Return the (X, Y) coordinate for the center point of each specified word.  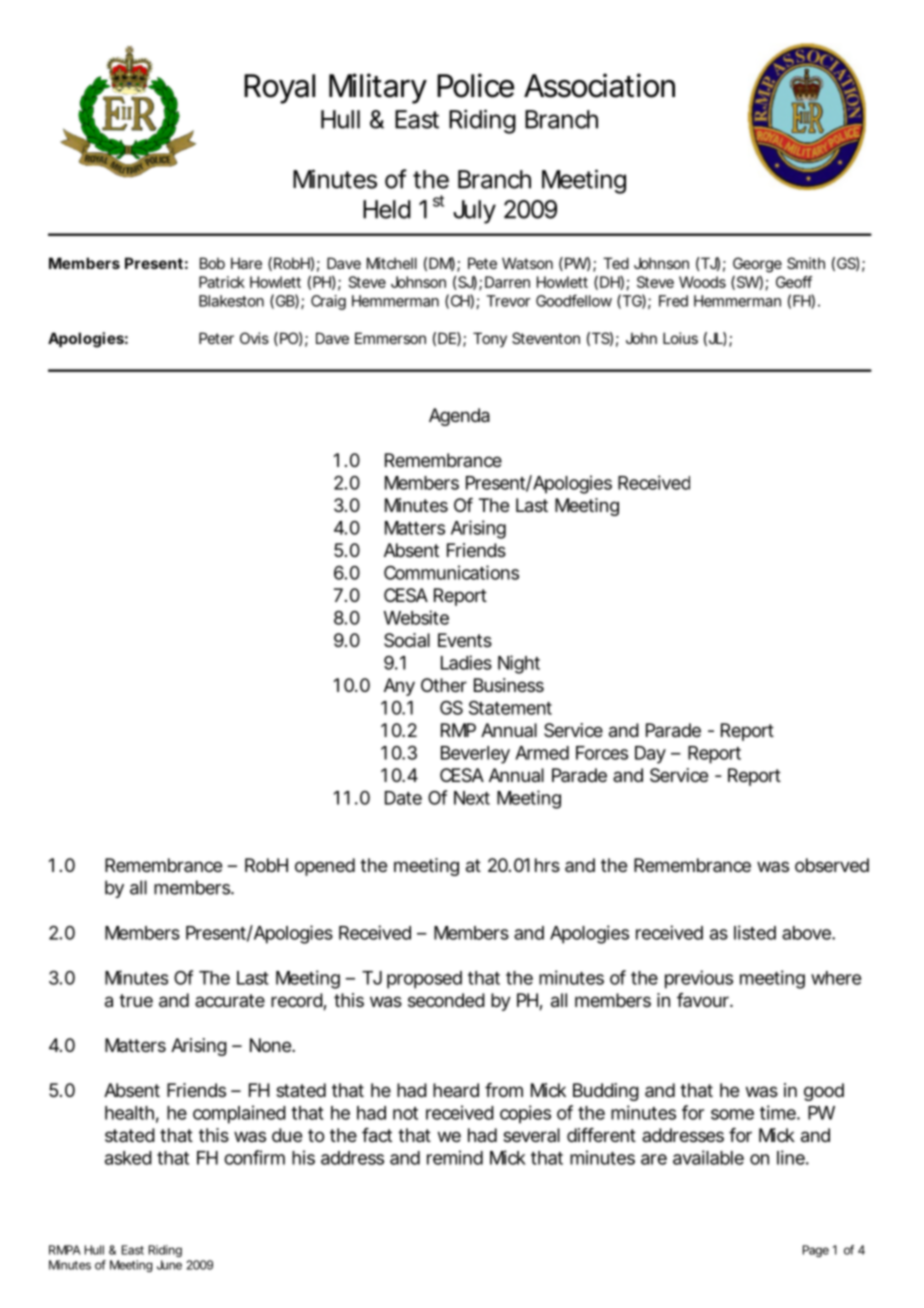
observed (832, 865)
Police (475, 85)
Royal (279, 89)
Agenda (459, 417)
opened (325, 867)
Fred (673, 301)
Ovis (254, 338)
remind (455, 1157)
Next (472, 798)
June (169, 1265)
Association (599, 85)
